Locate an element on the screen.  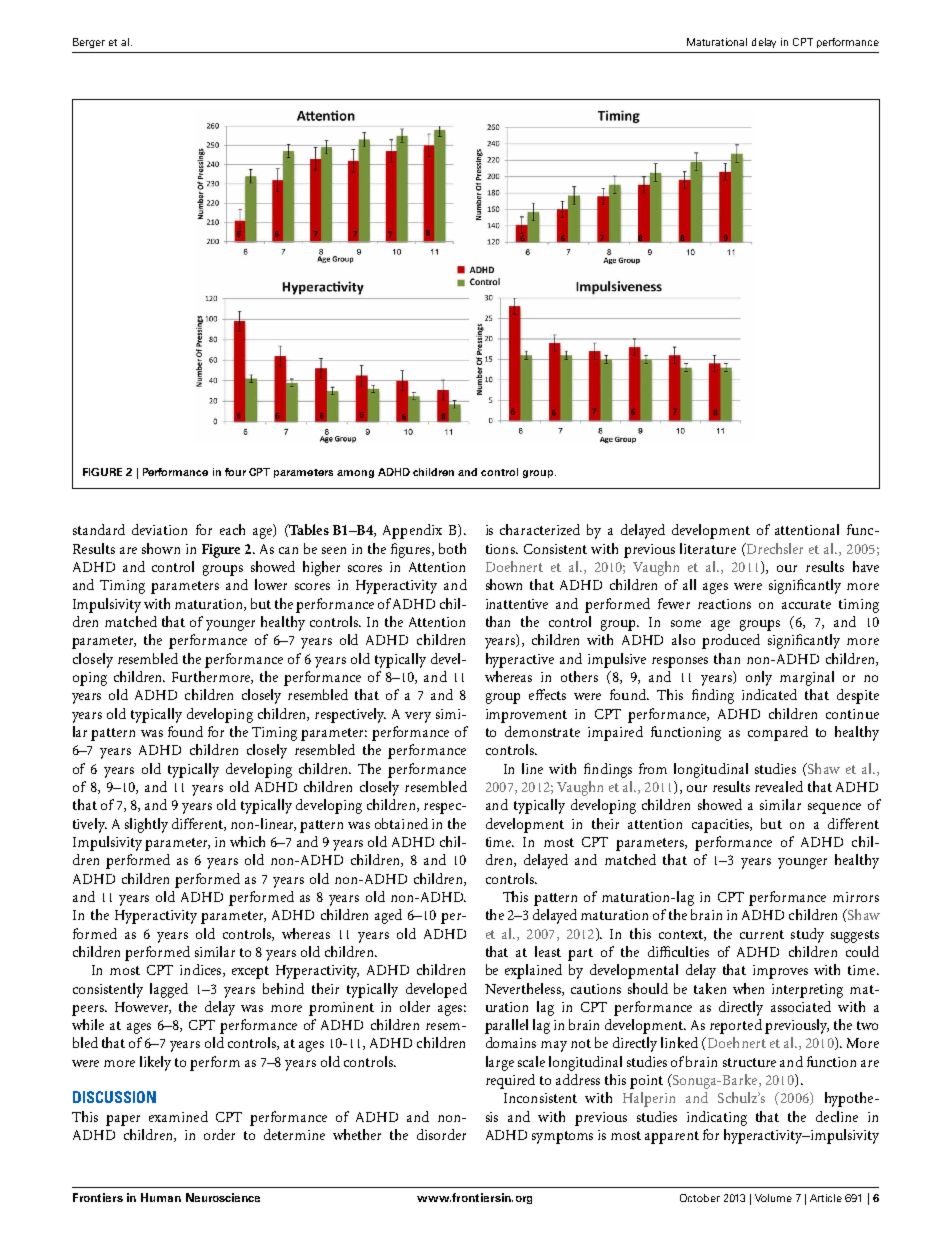
Human is located at coordinates (161, 1197).
